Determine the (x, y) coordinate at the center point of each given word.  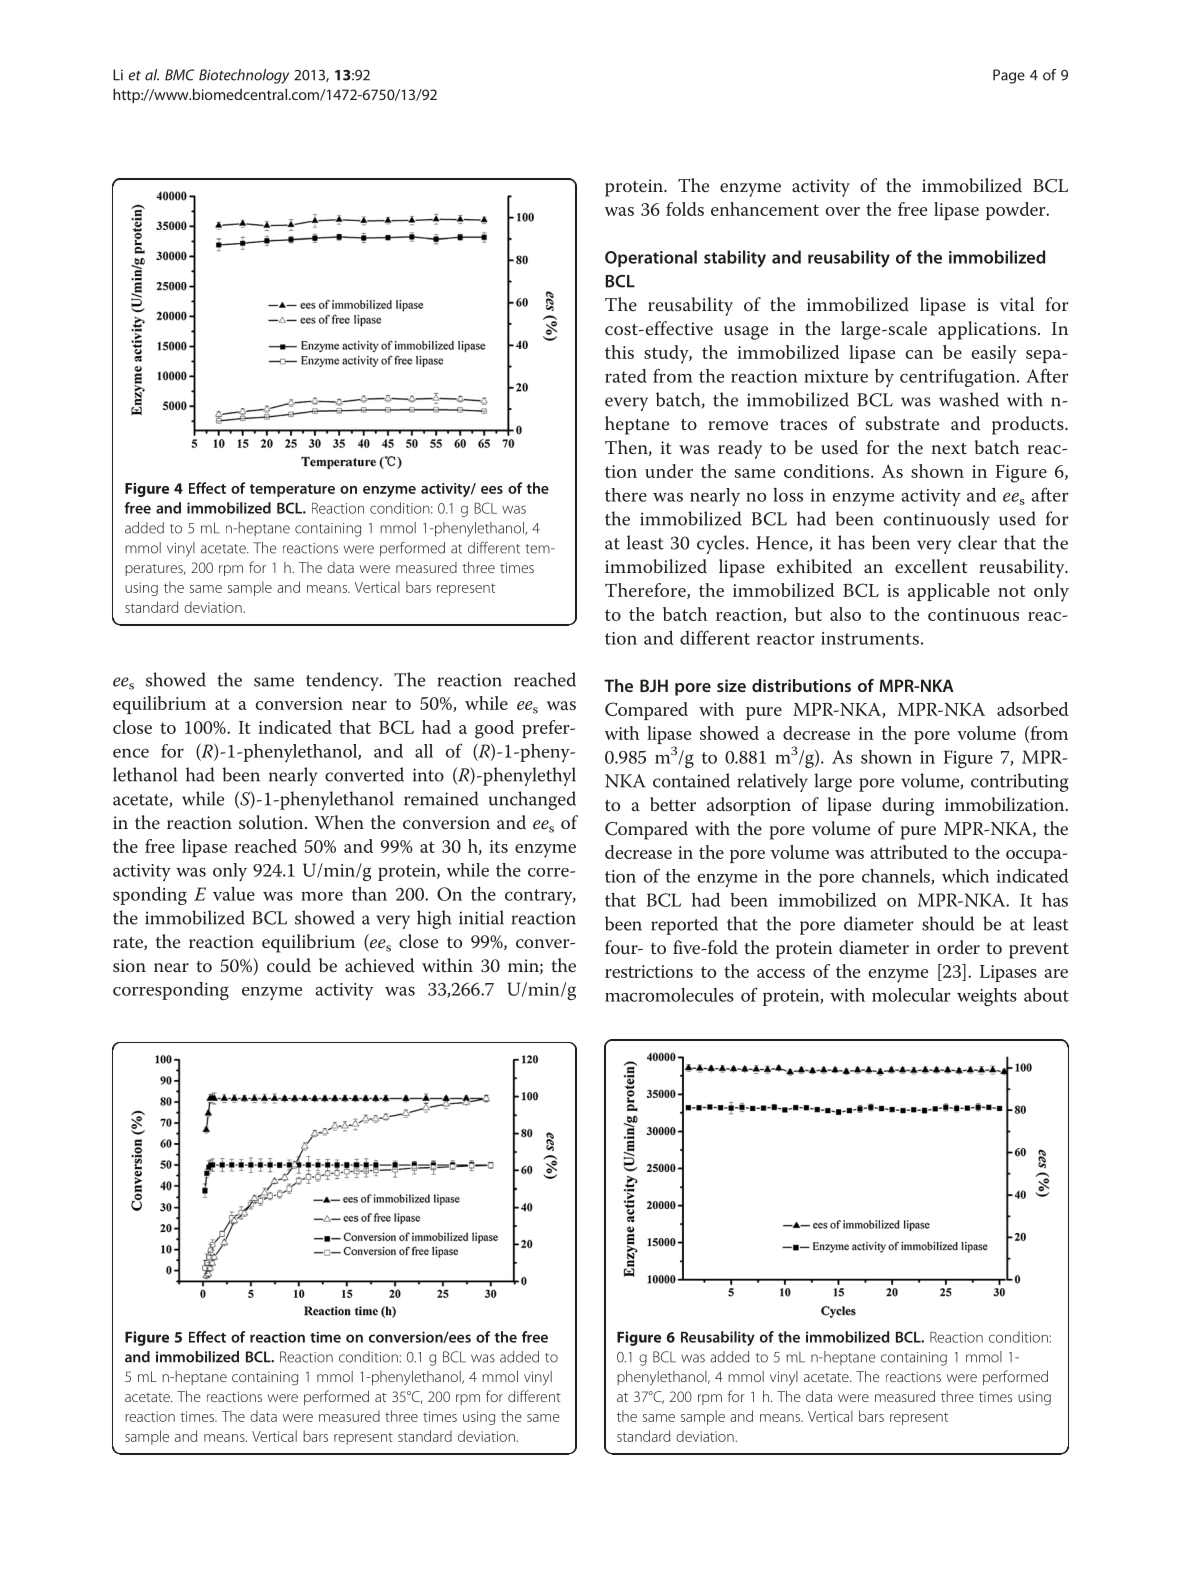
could (289, 965)
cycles (722, 544)
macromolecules (669, 994)
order (958, 947)
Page (1009, 76)
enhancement (765, 209)
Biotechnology (244, 76)
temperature (292, 490)
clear (977, 542)
